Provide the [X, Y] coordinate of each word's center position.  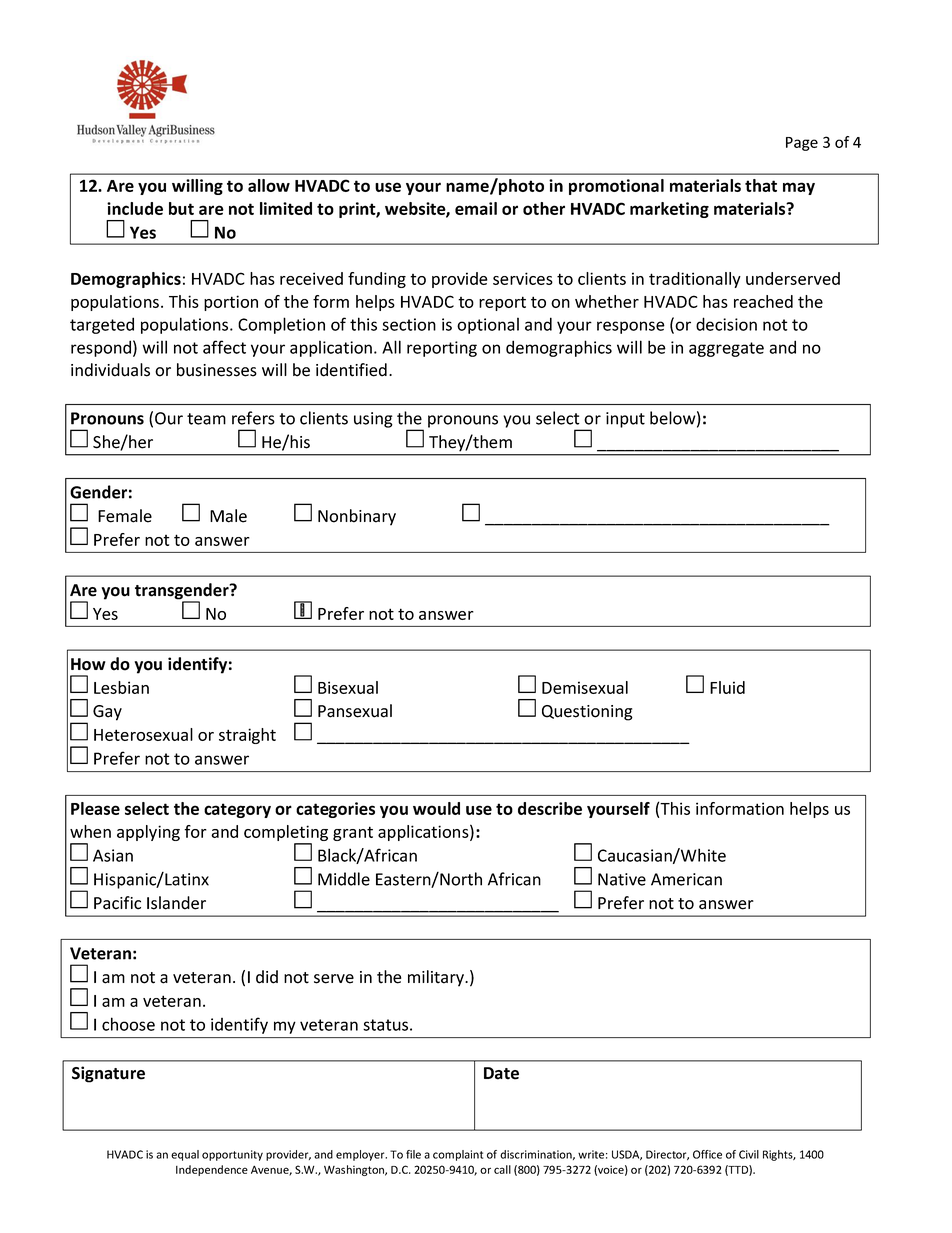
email [476, 208]
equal [185, 1155]
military [437, 978]
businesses [217, 370]
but [181, 208]
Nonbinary [357, 517]
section [409, 324]
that [761, 185]
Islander [176, 903]
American [686, 879]
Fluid [727, 687]
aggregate [726, 349]
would [436, 808]
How [88, 664]
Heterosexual [143, 734]
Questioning [587, 713]
